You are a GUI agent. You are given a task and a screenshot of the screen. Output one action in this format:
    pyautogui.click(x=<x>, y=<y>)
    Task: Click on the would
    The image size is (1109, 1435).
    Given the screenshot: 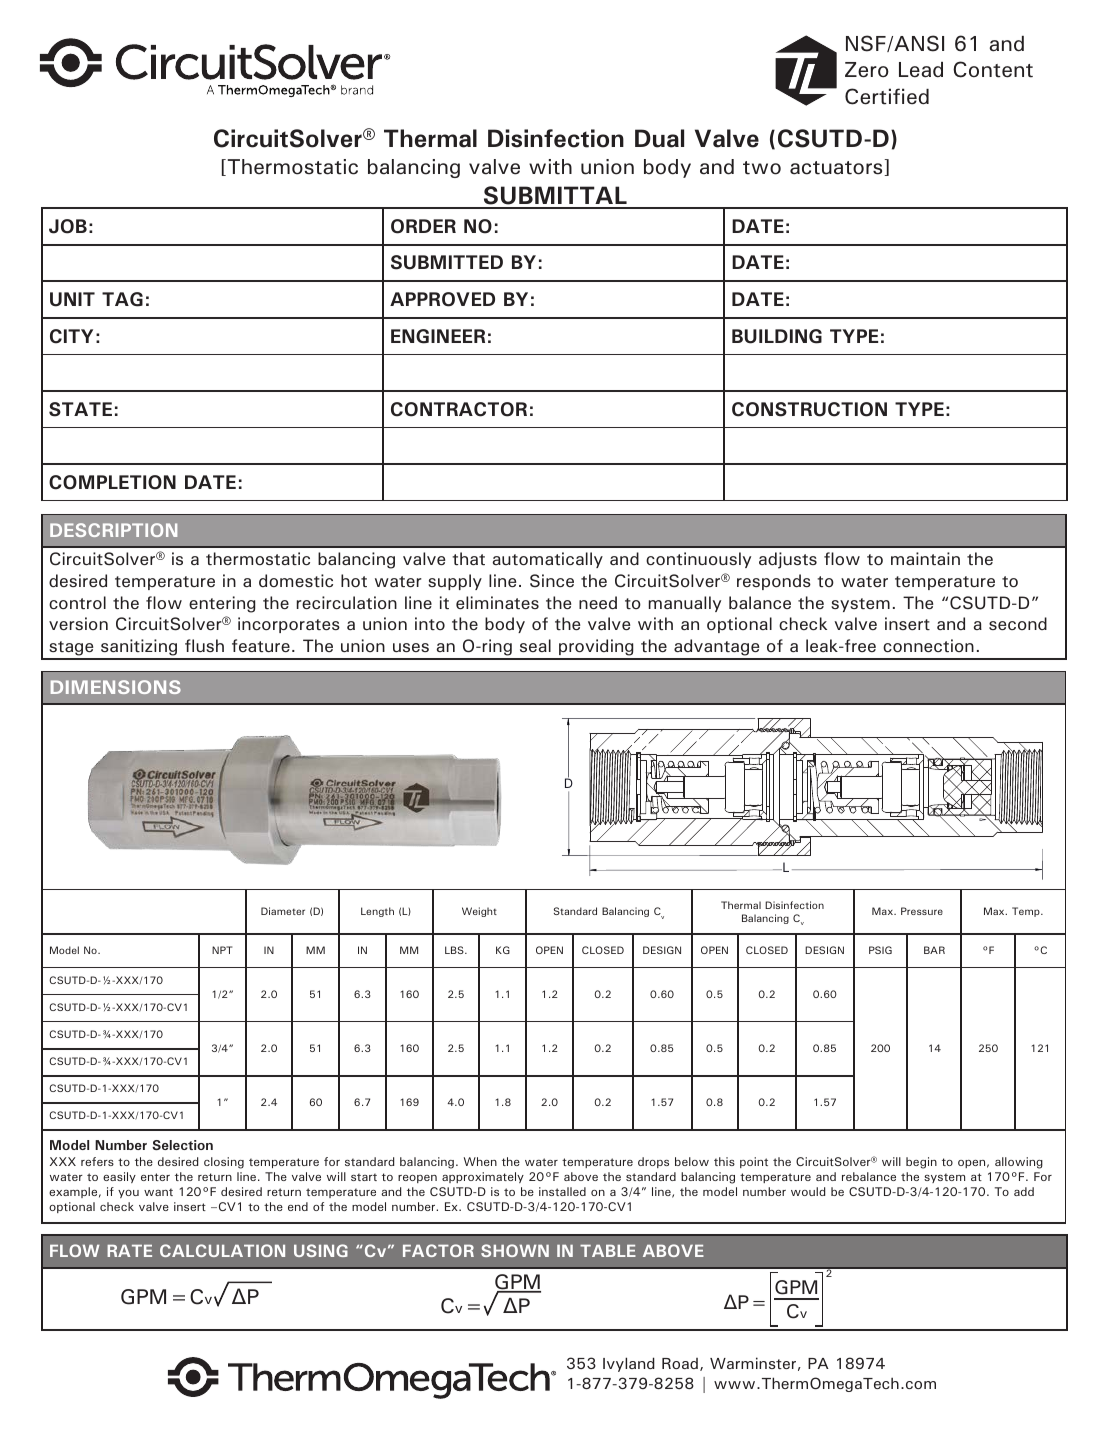 What is the action you would take?
    pyautogui.click(x=808, y=1191)
